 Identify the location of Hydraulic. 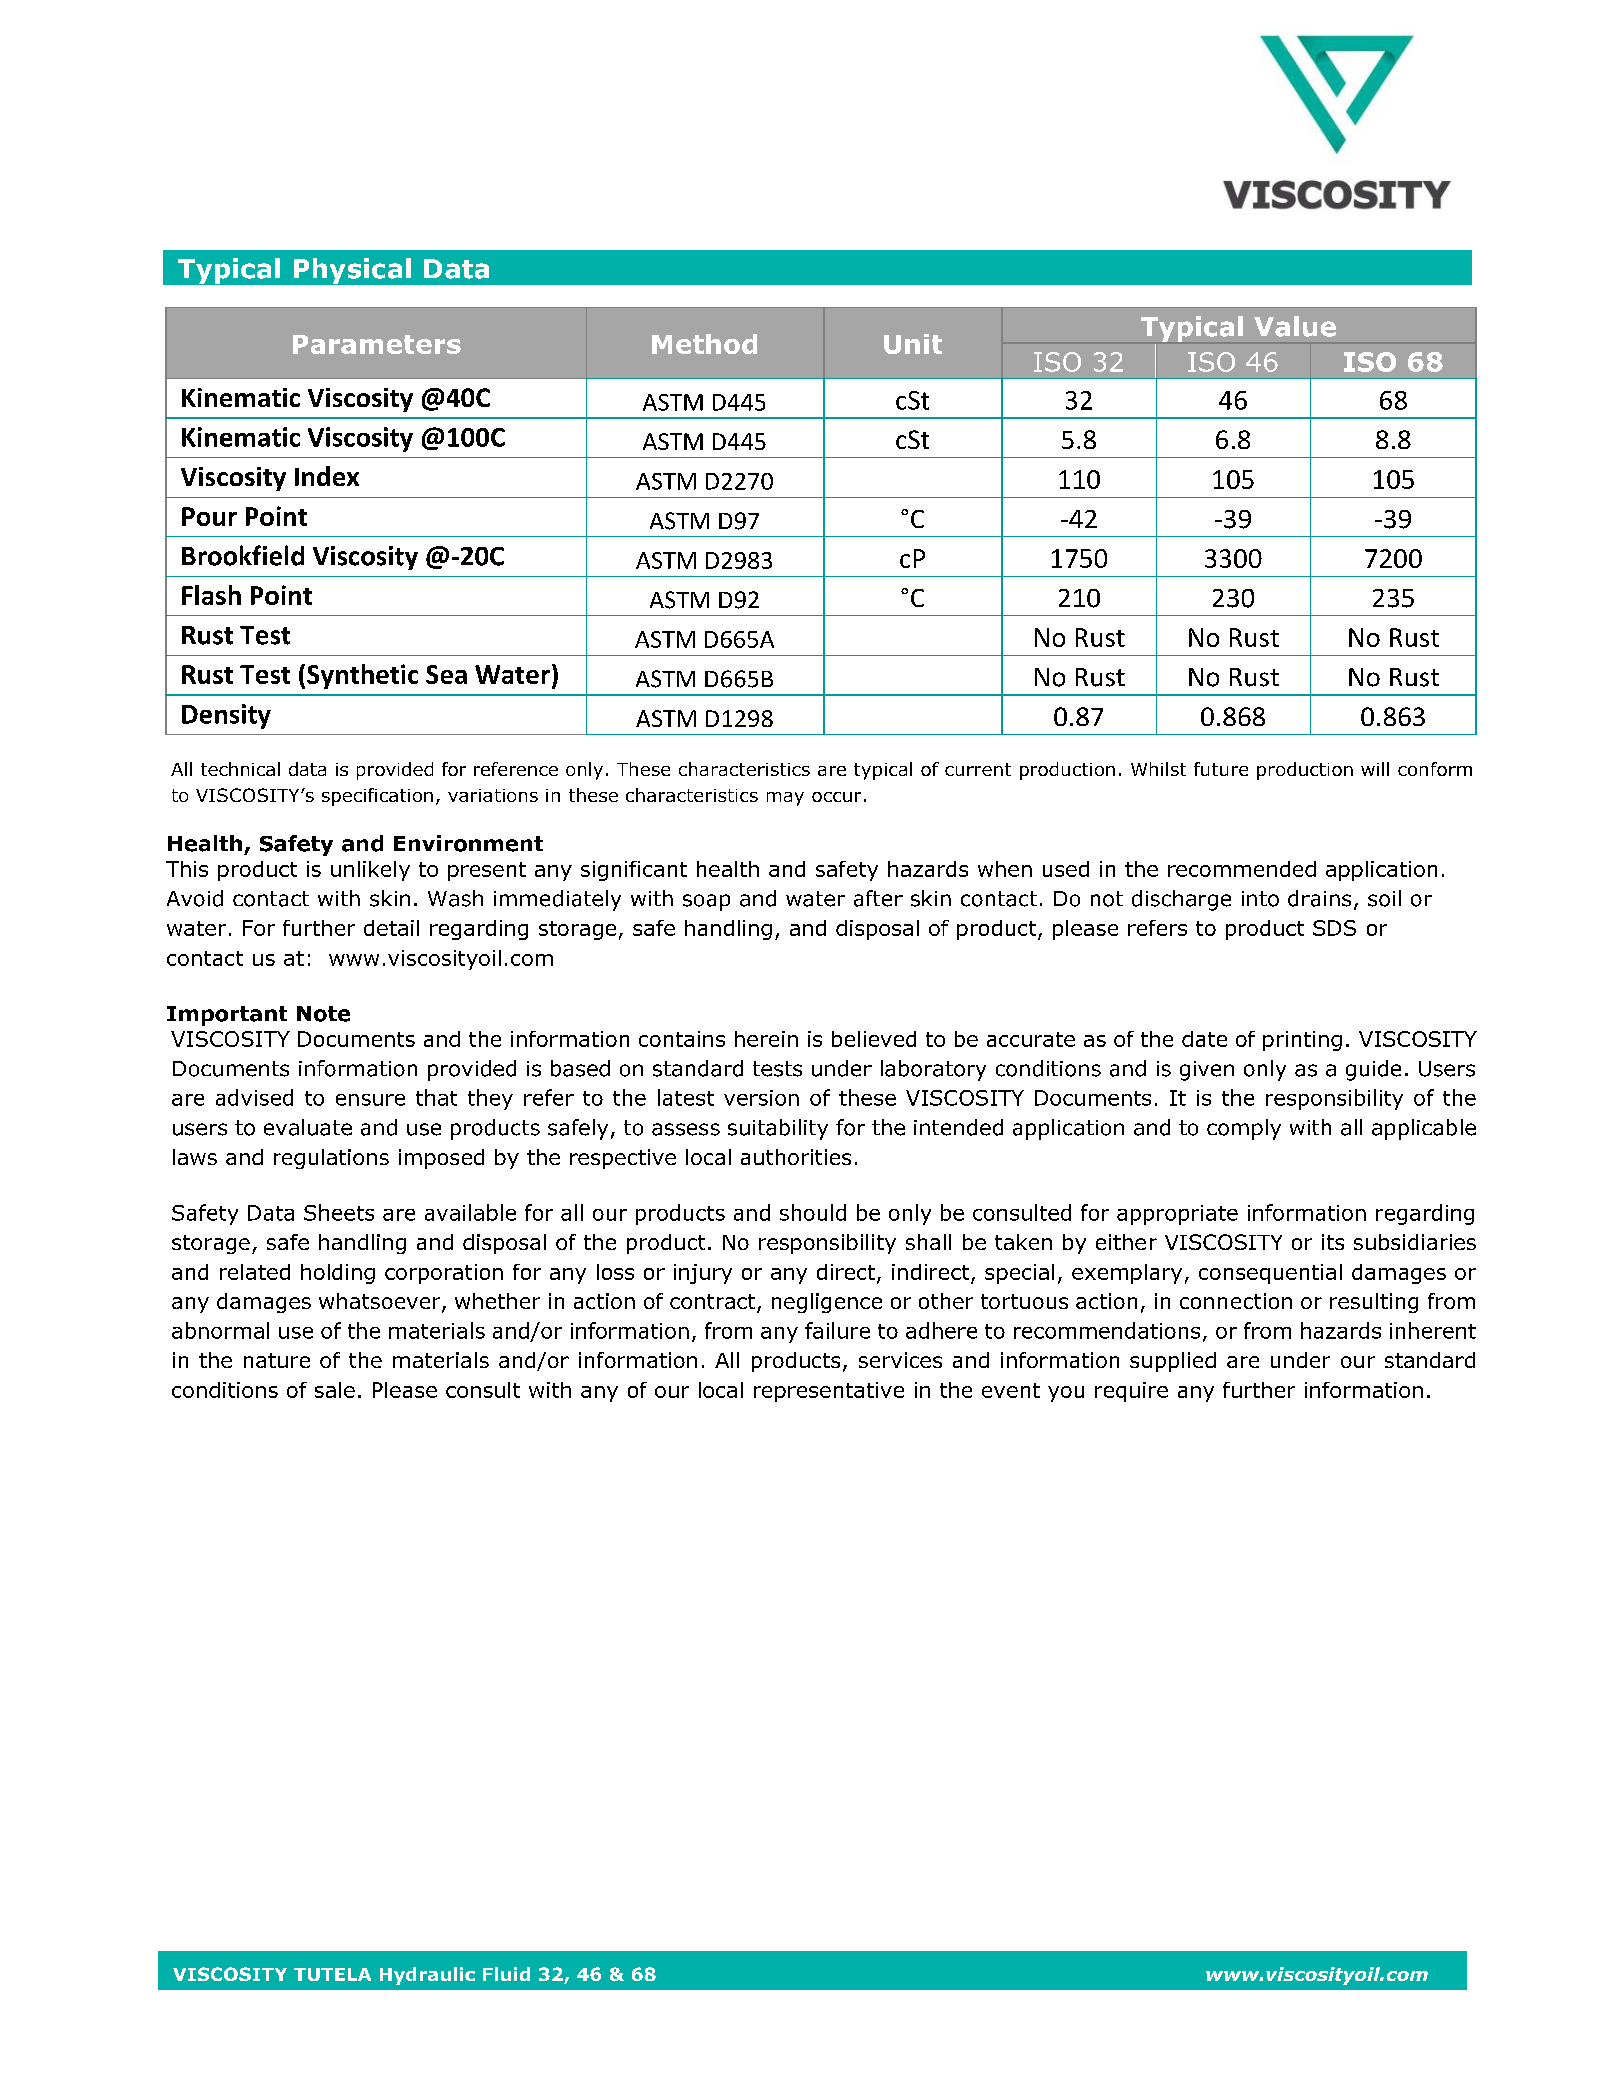
(427, 1976).
